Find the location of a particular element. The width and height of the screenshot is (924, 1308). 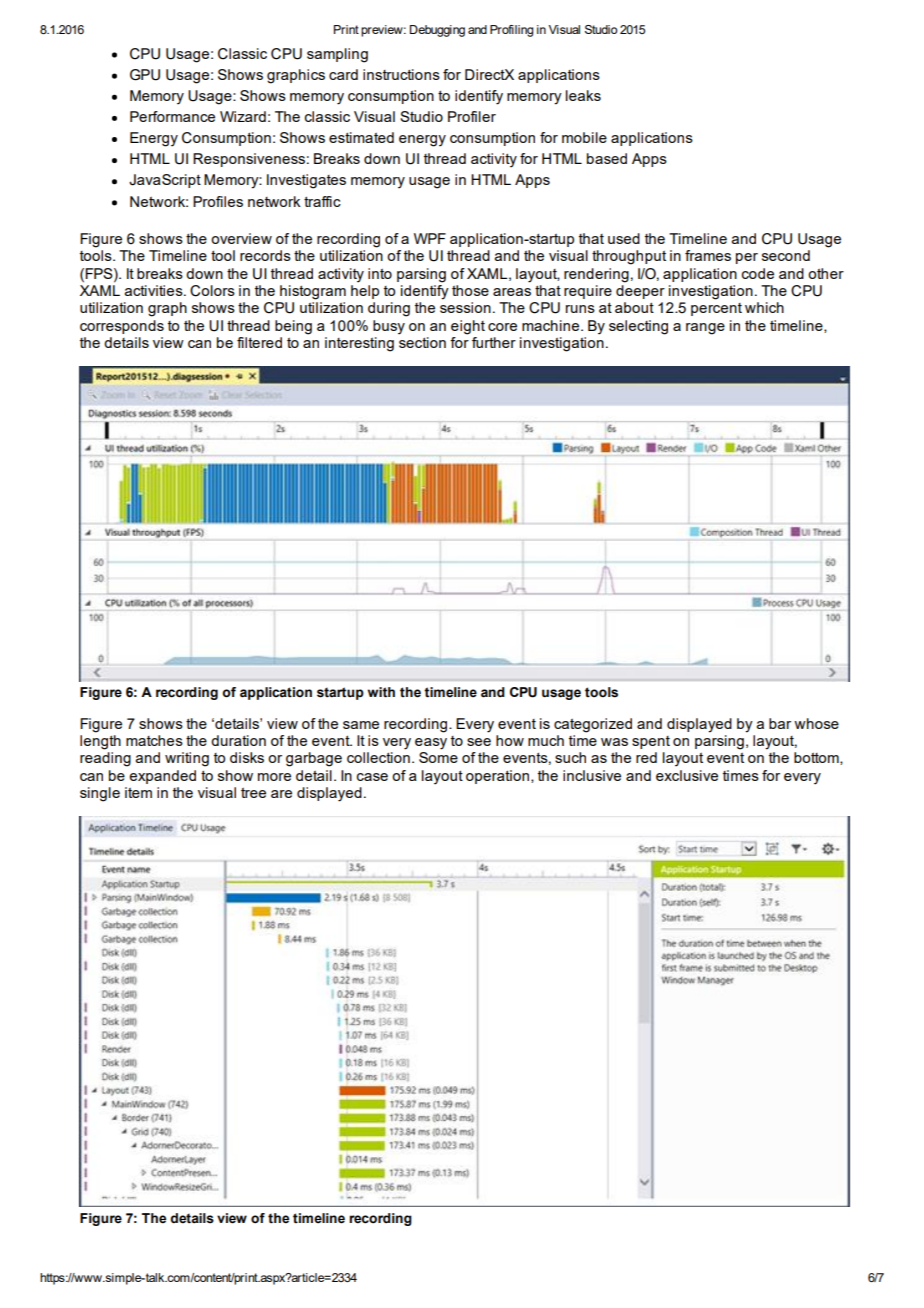

exclusive is located at coordinates (687, 775).
